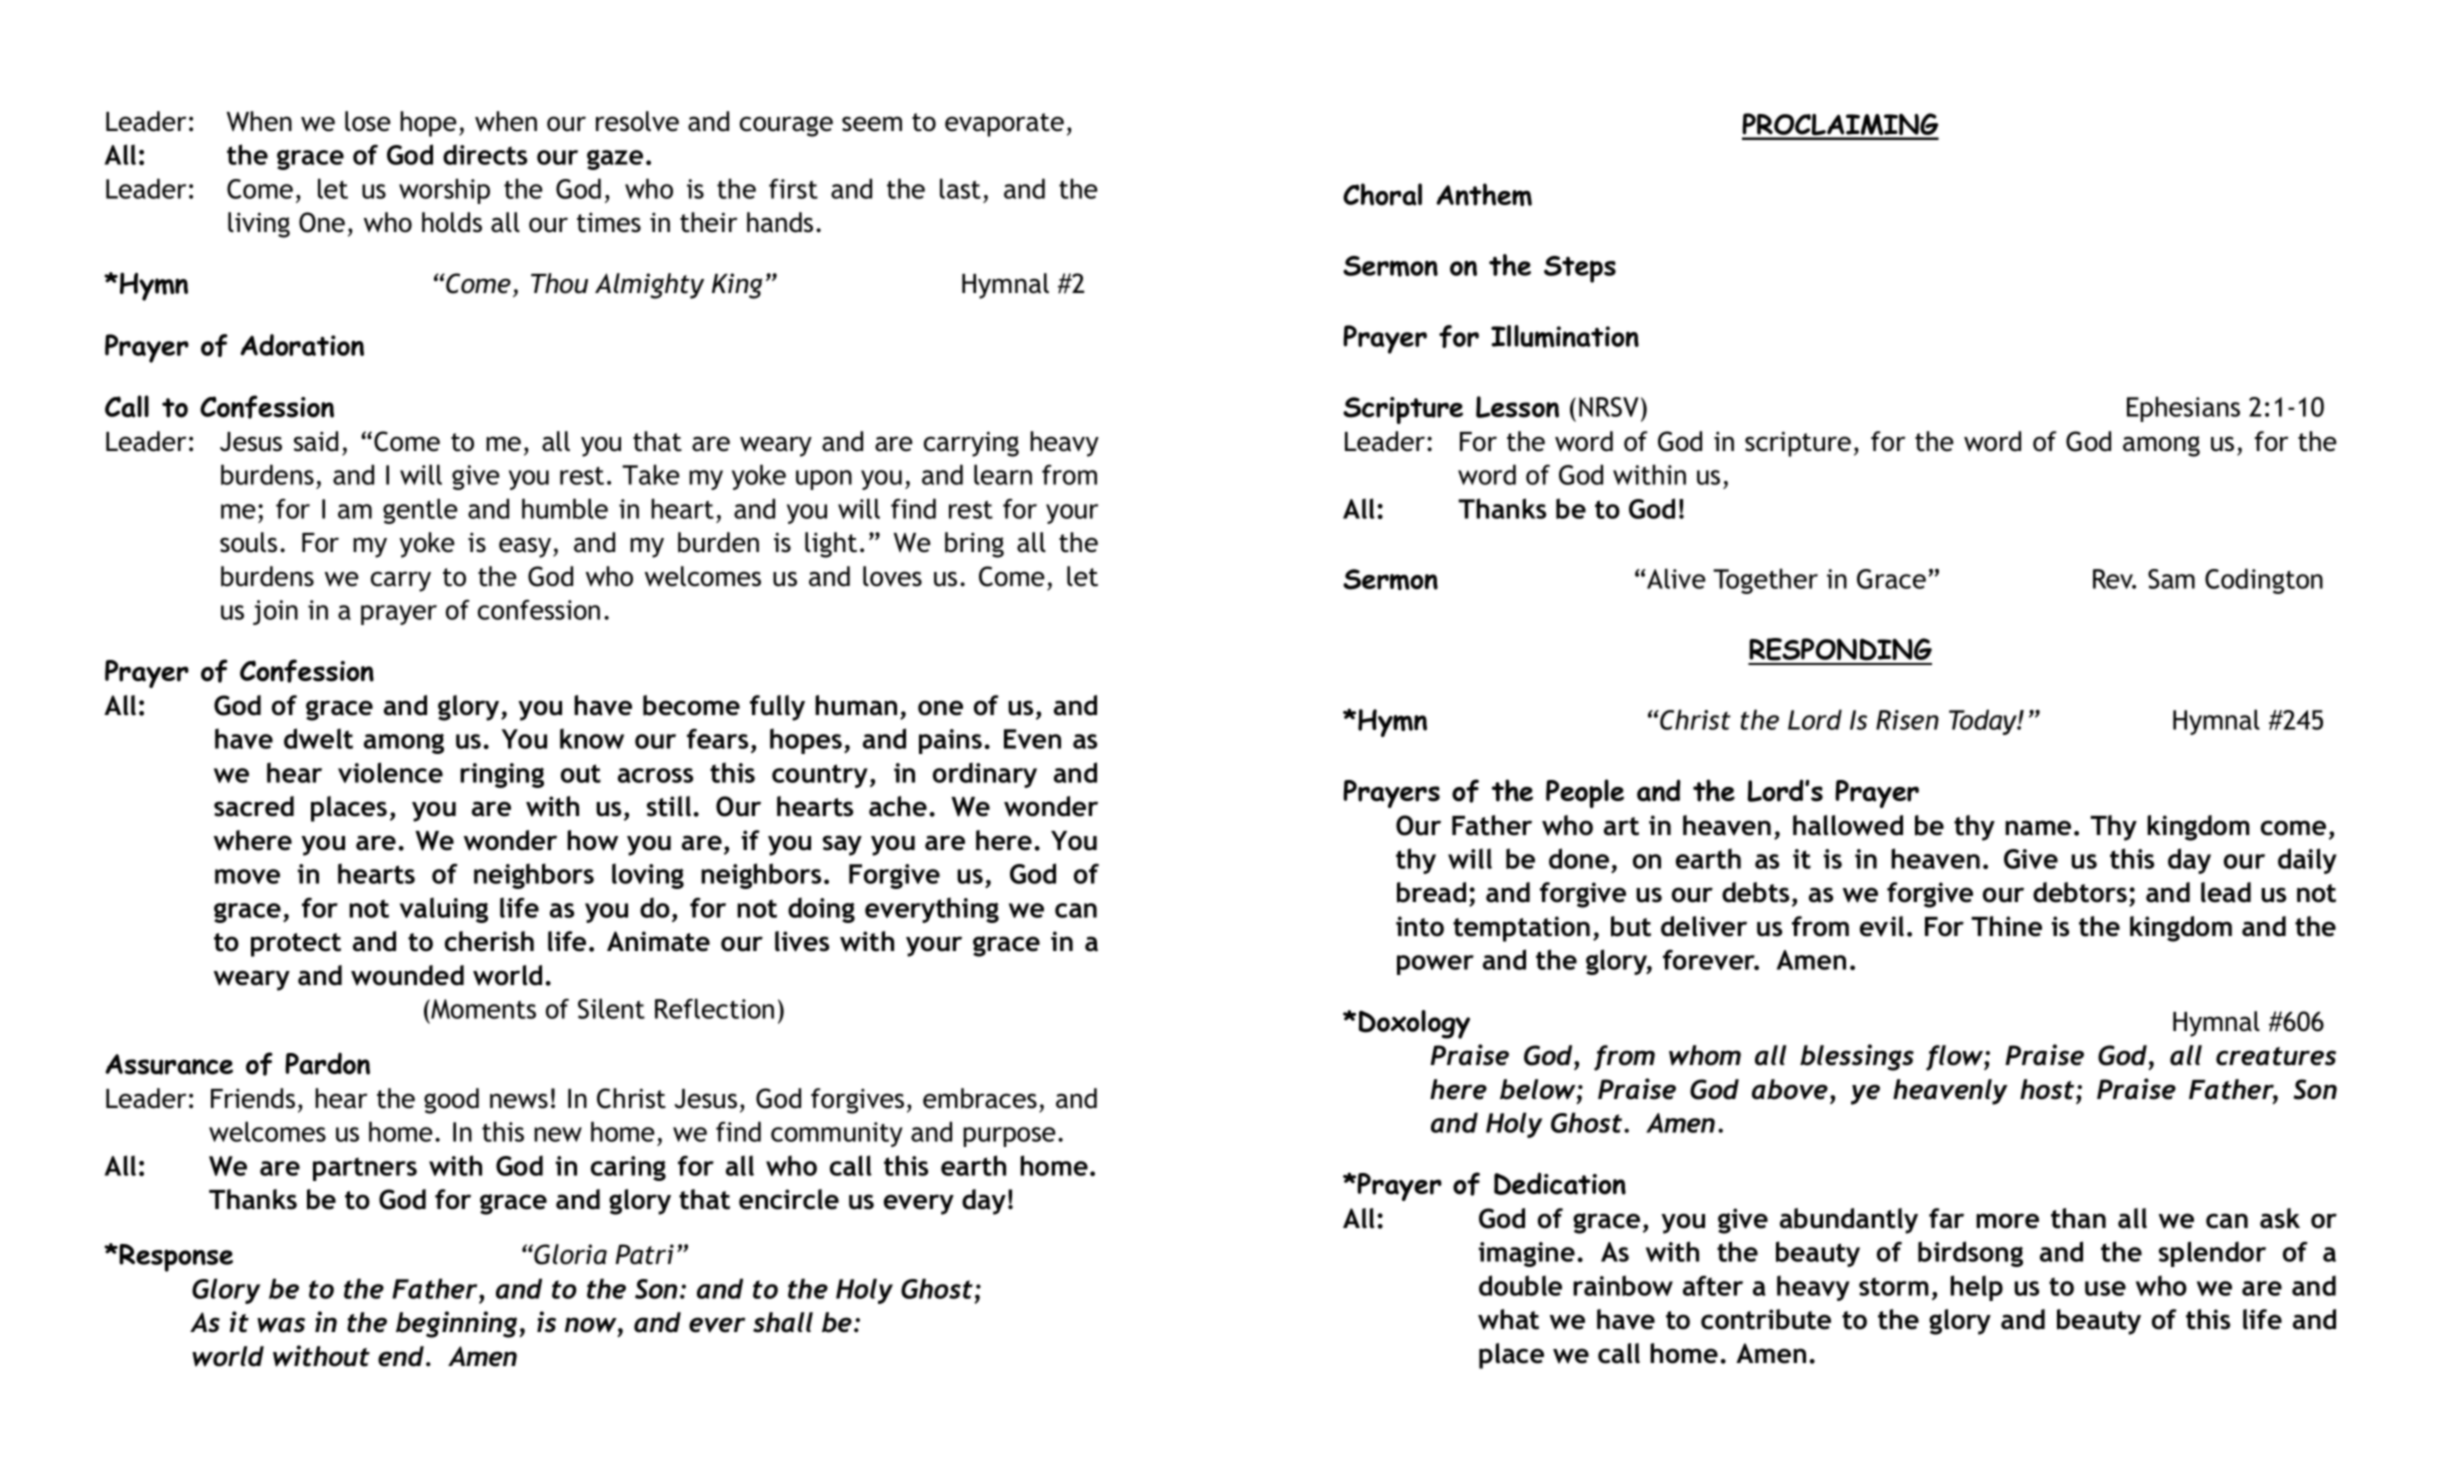 Image resolution: width=2442 pixels, height=1483 pixels. I want to click on use, so click(2105, 1288).
